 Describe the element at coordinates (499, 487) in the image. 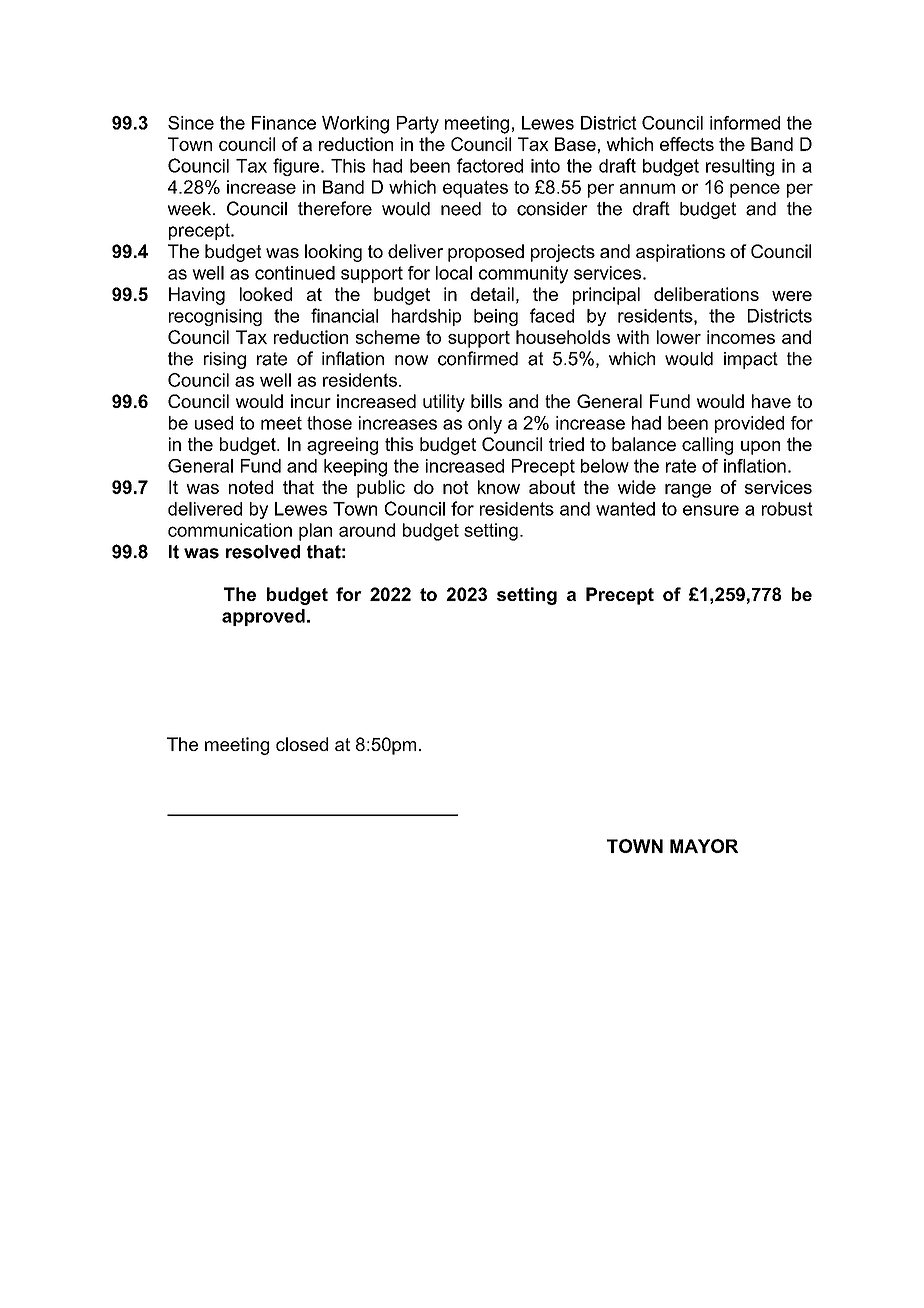

I see `know` at that location.
